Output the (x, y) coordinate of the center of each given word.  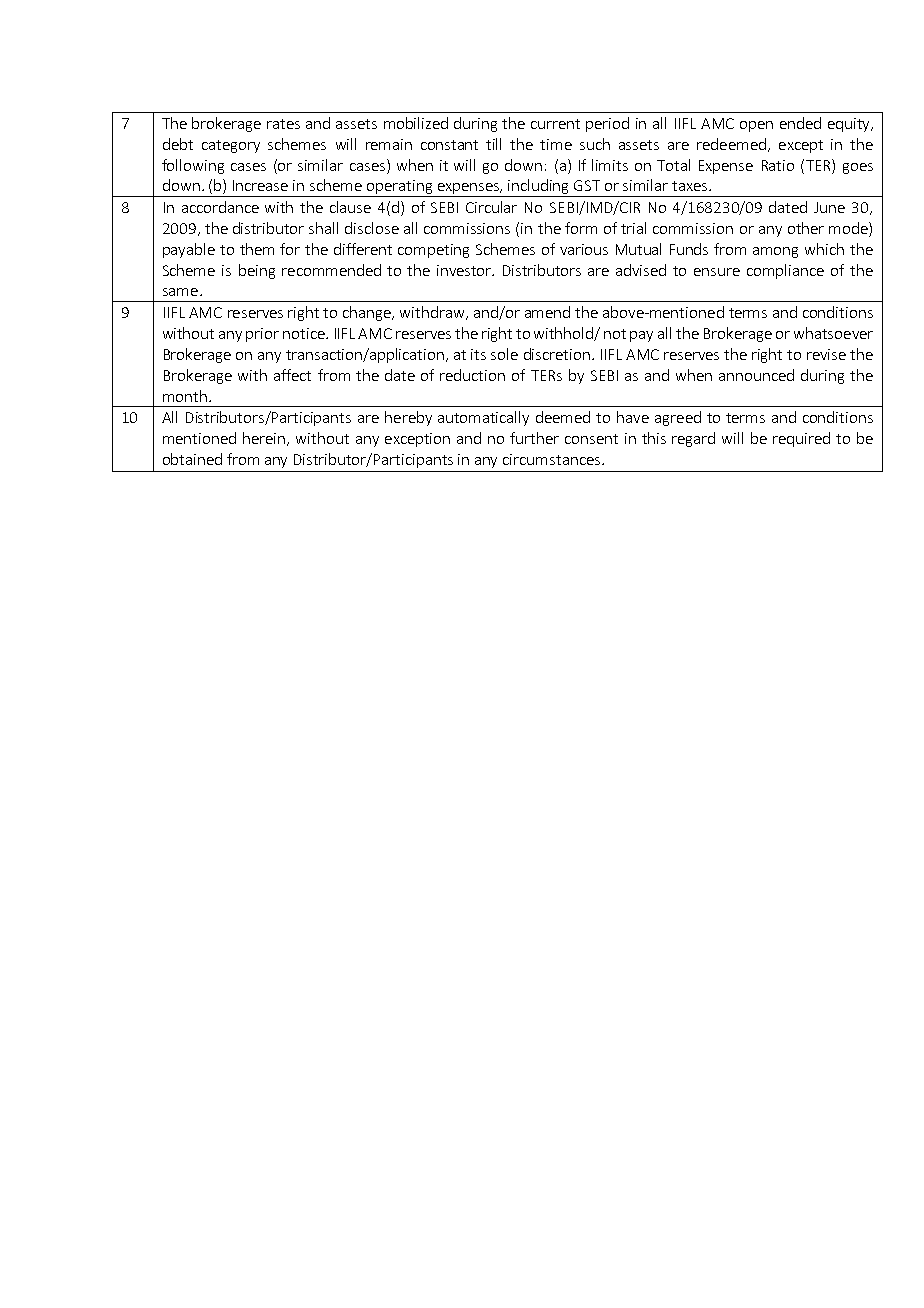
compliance (785, 271)
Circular (491, 207)
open (756, 126)
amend (547, 312)
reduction (472, 375)
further (534, 438)
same (180, 292)
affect (292, 375)
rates (283, 124)
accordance (220, 207)
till (493, 144)
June (829, 207)
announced (756, 375)
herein (265, 439)
